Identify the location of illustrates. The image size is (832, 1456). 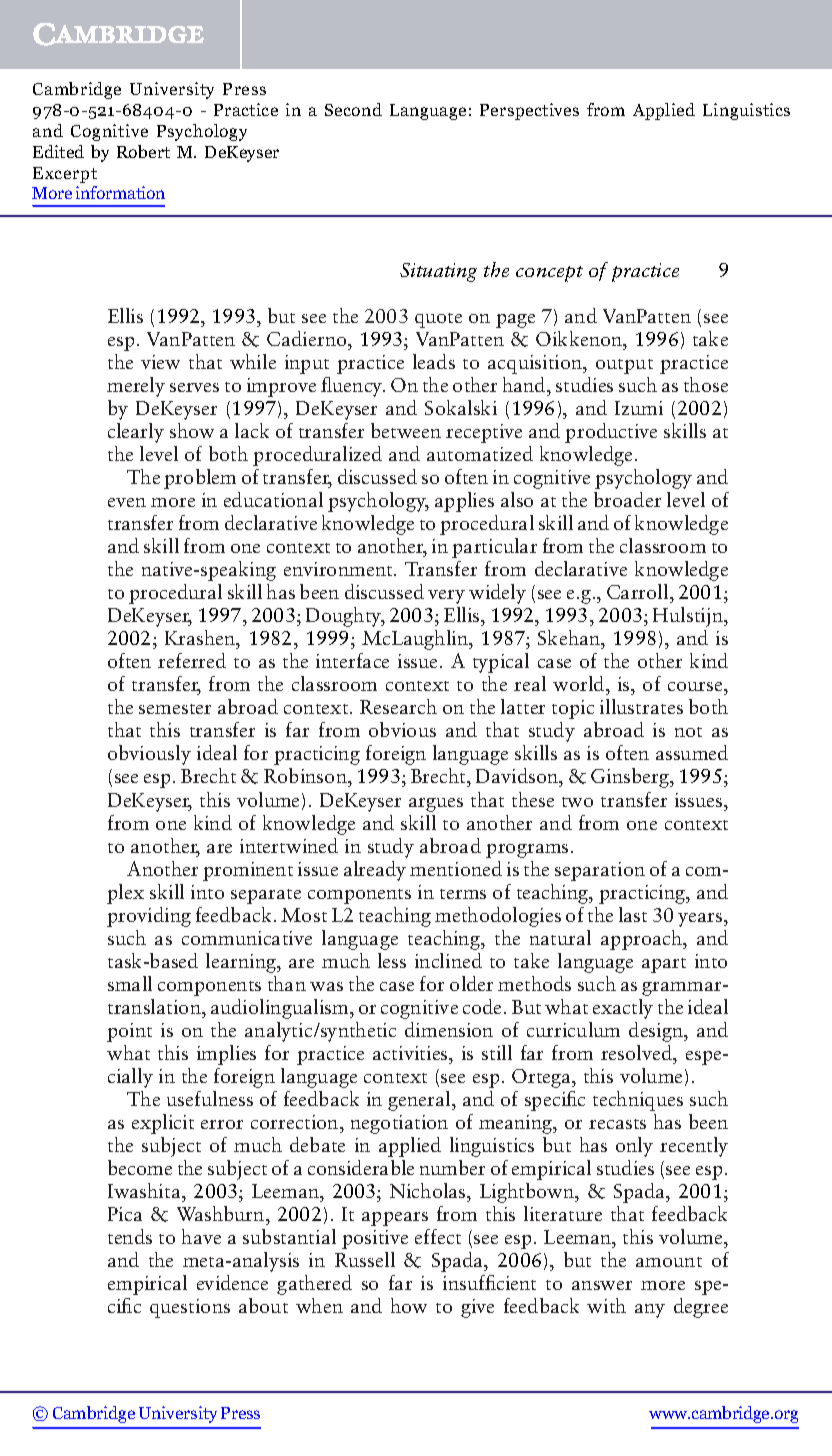
(641, 706).
